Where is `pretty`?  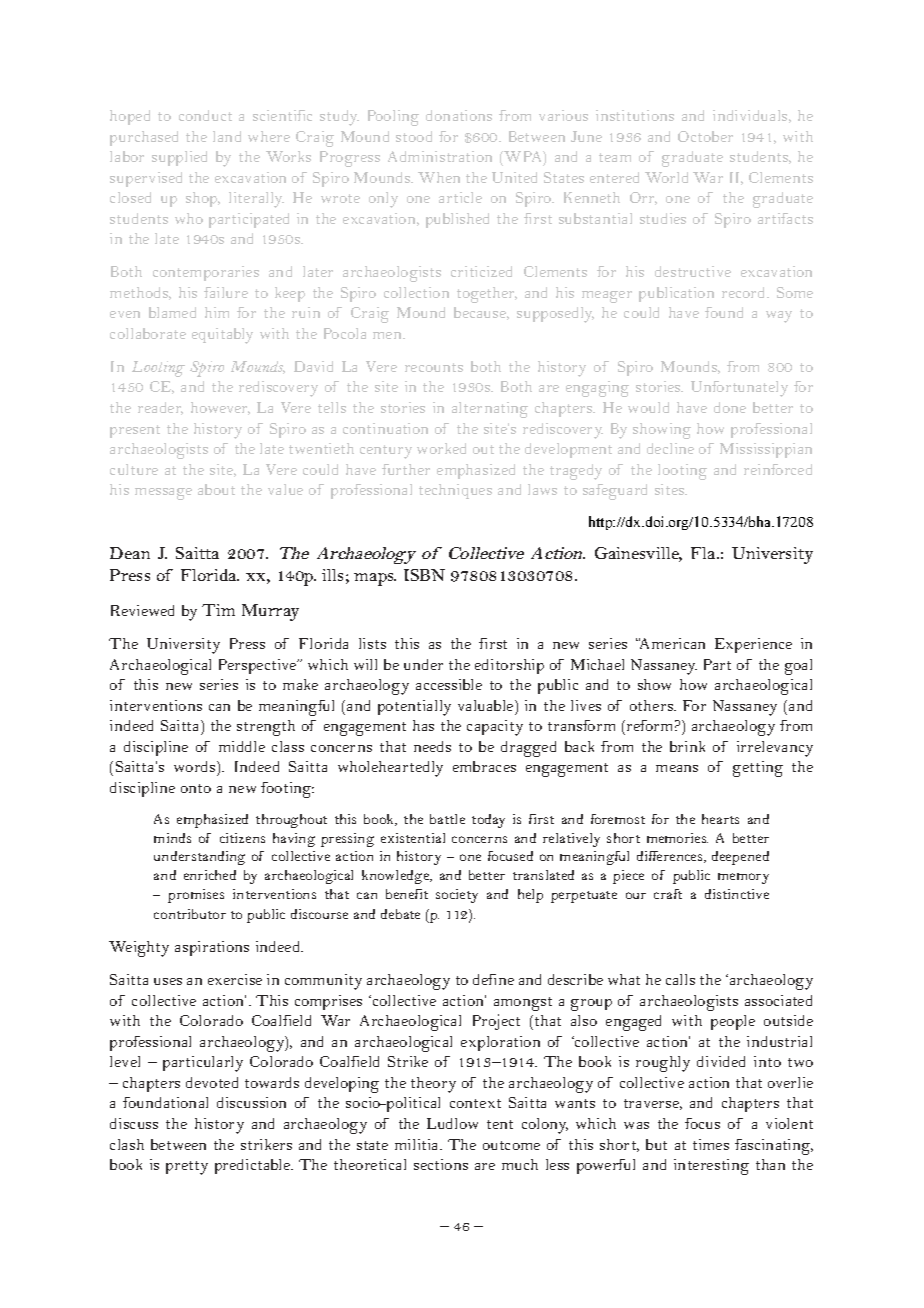 pretty is located at coordinates (187, 1168).
